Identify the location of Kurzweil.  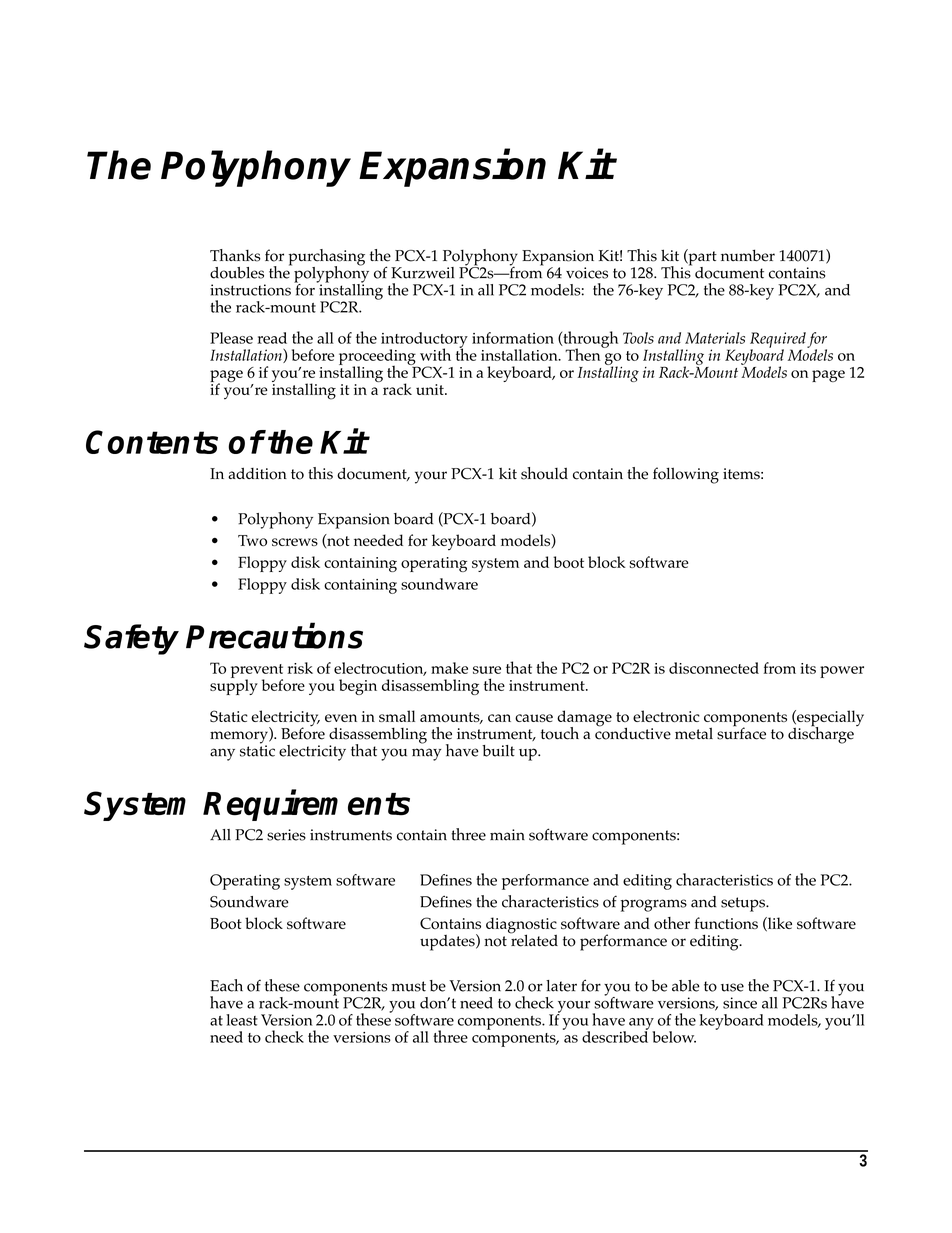
(423, 273).
